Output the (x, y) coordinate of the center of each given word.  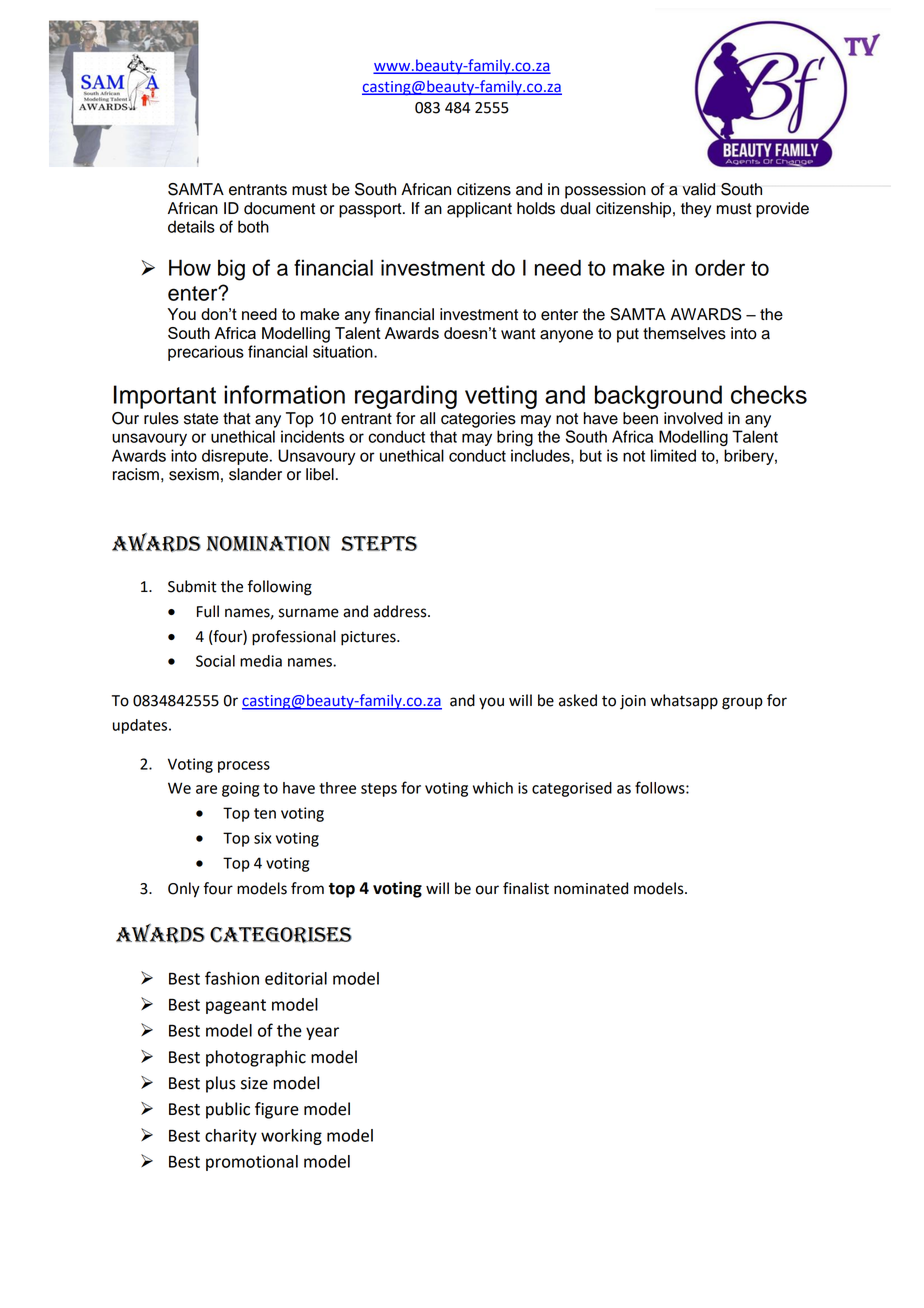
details (191, 226)
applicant (479, 210)
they (696, 210)
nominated (591, 888)
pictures (369, 638)
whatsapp (684, 702)
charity (231, 1137)
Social (215, 661)
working (291, 1137)
